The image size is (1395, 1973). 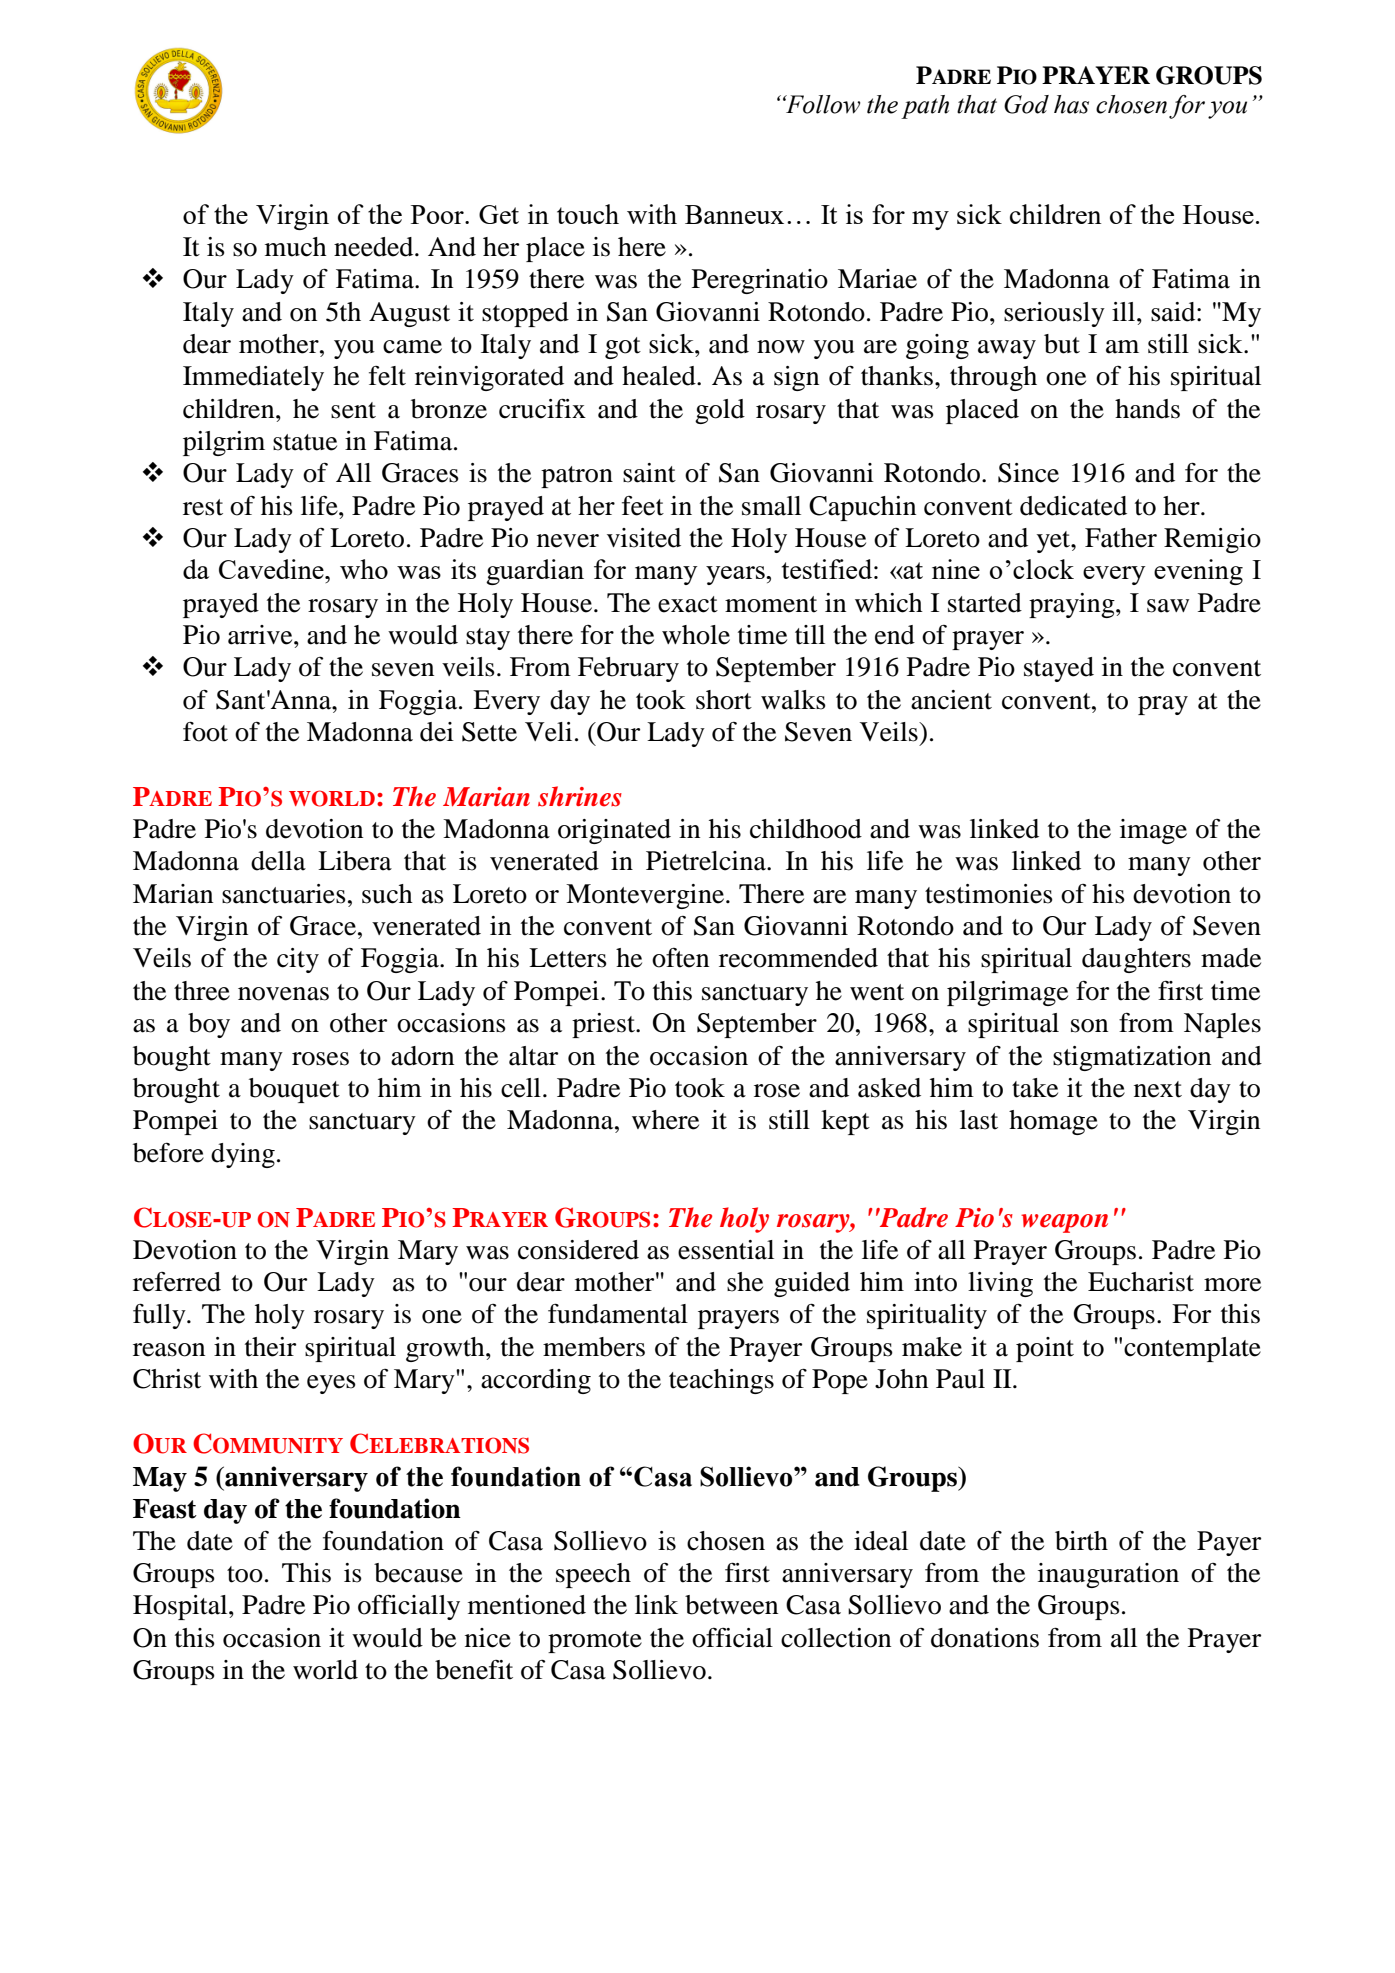 I want to click on between, so click(x=731, y=1605).
